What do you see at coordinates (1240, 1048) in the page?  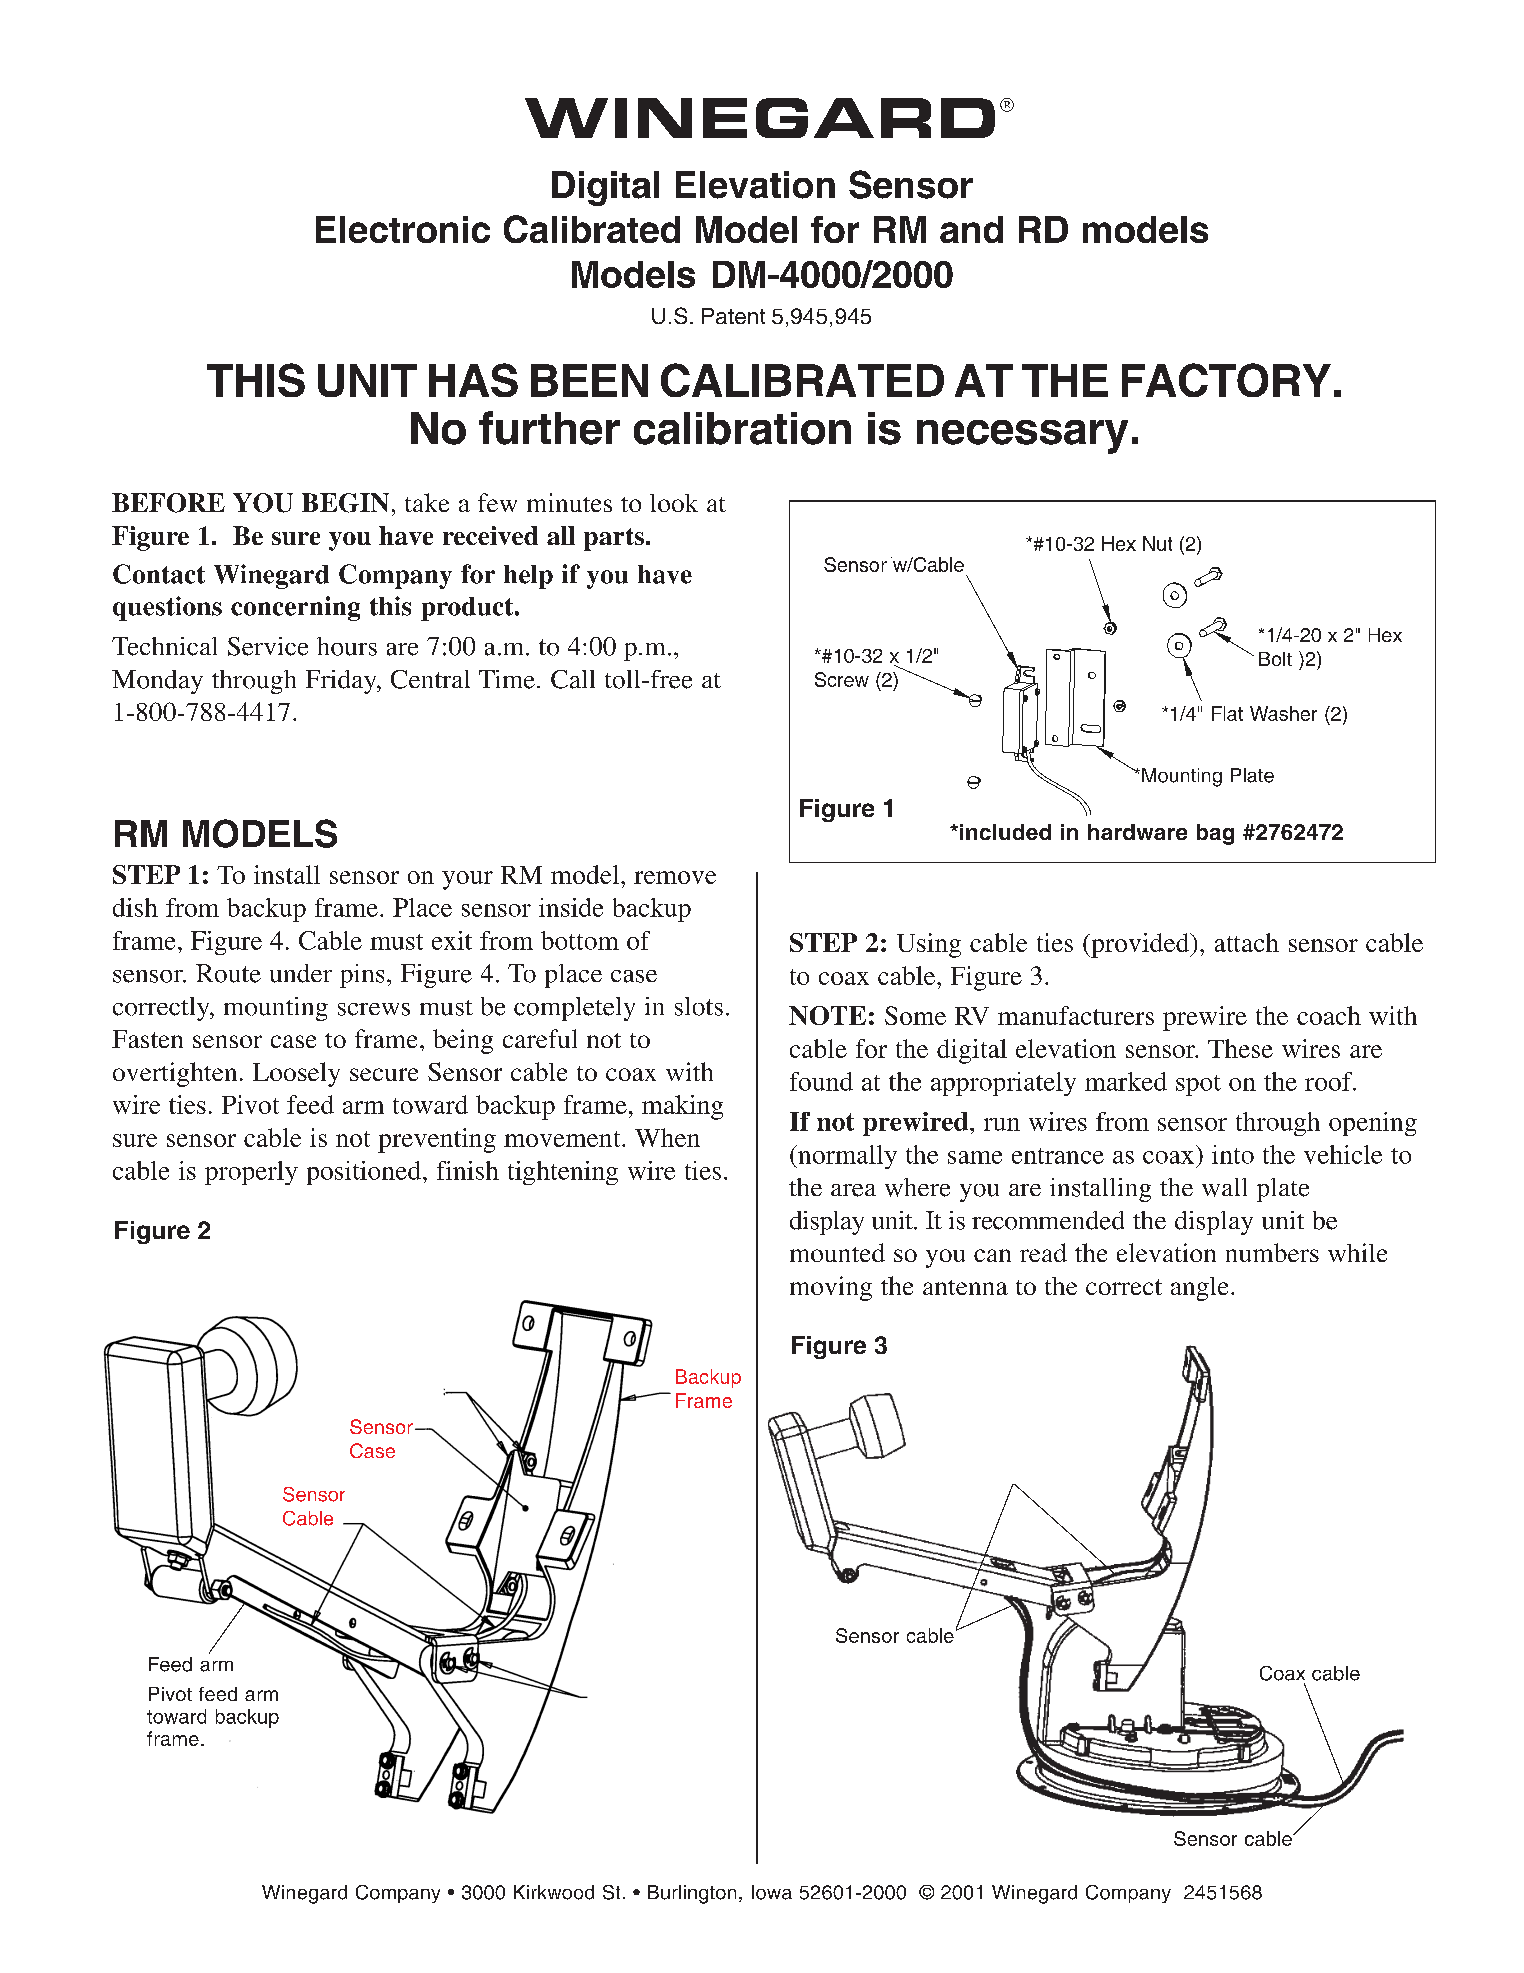 I see `These` at bounding box center [1240, 1048].
